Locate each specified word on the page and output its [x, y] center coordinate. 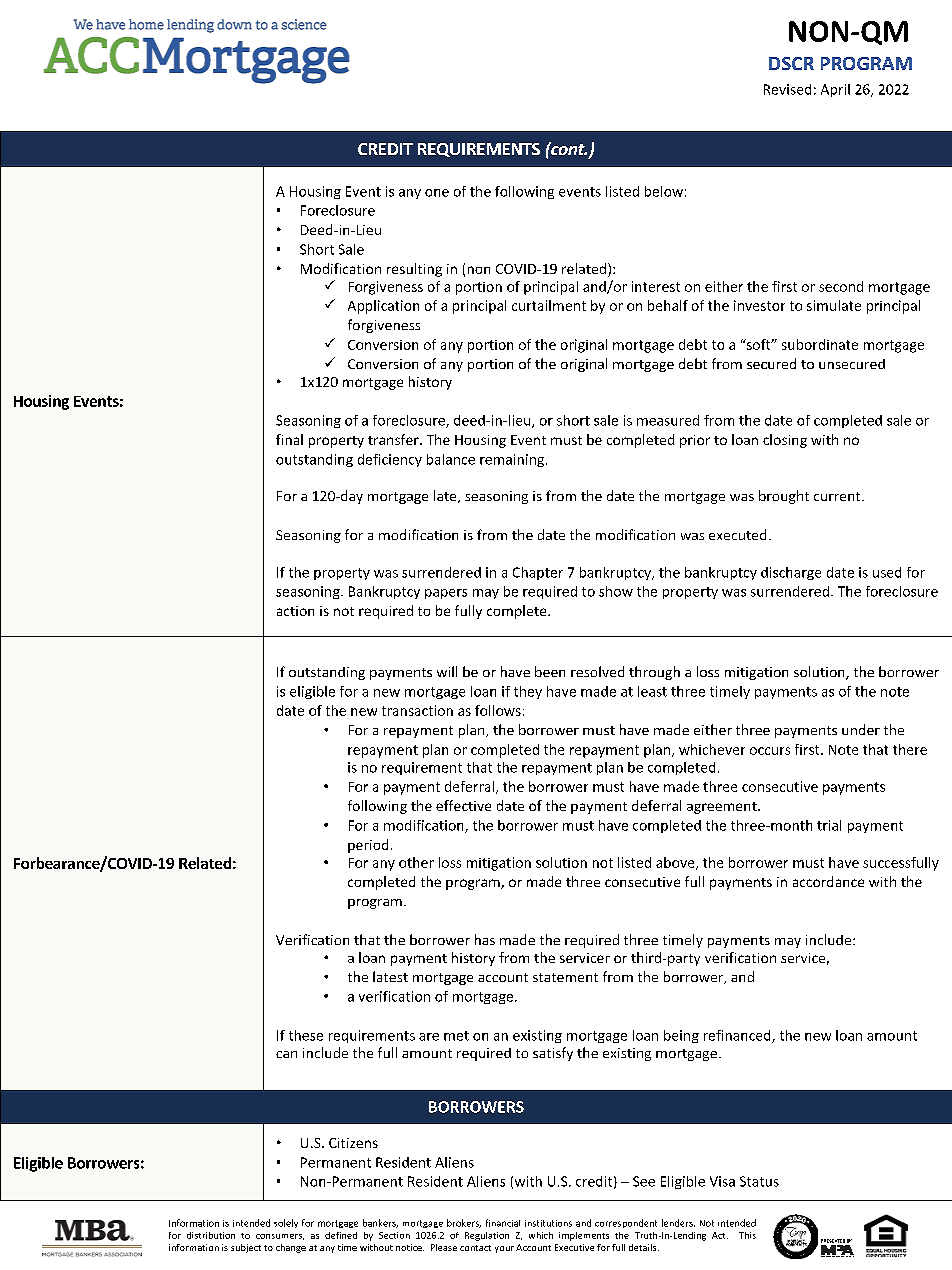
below [664, 191]
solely [286, 1223]
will [447, 671]
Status [759, 1181]
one [437, 193]
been [550, 671]
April [835, 90]
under [861, 729]
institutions [548, 1223]
